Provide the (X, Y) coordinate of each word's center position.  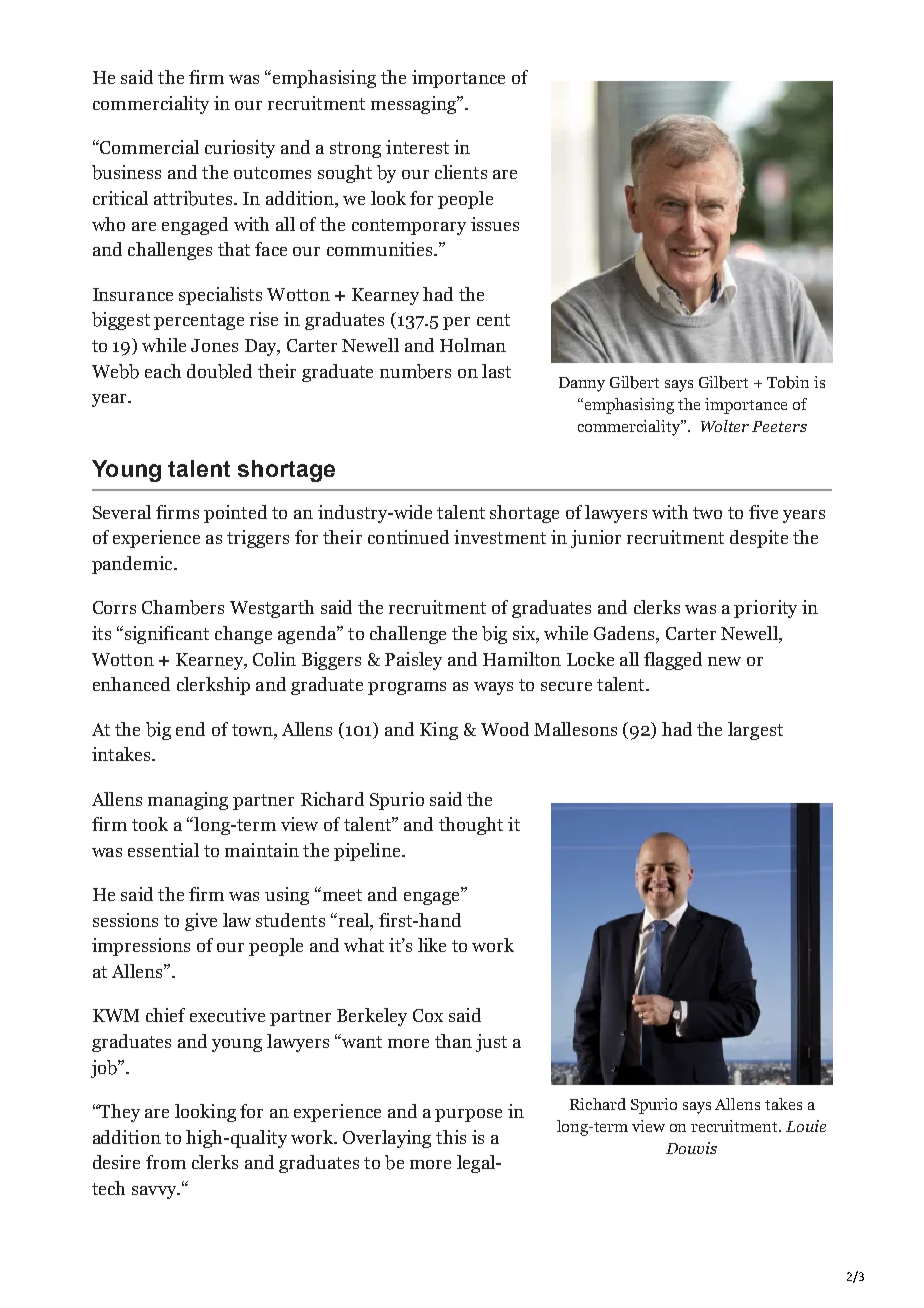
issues (495, 224)
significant (165, 635)
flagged (673, 661)
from (166, 1162)
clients (461, 172)
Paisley (413, 661)
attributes (193, 198)
